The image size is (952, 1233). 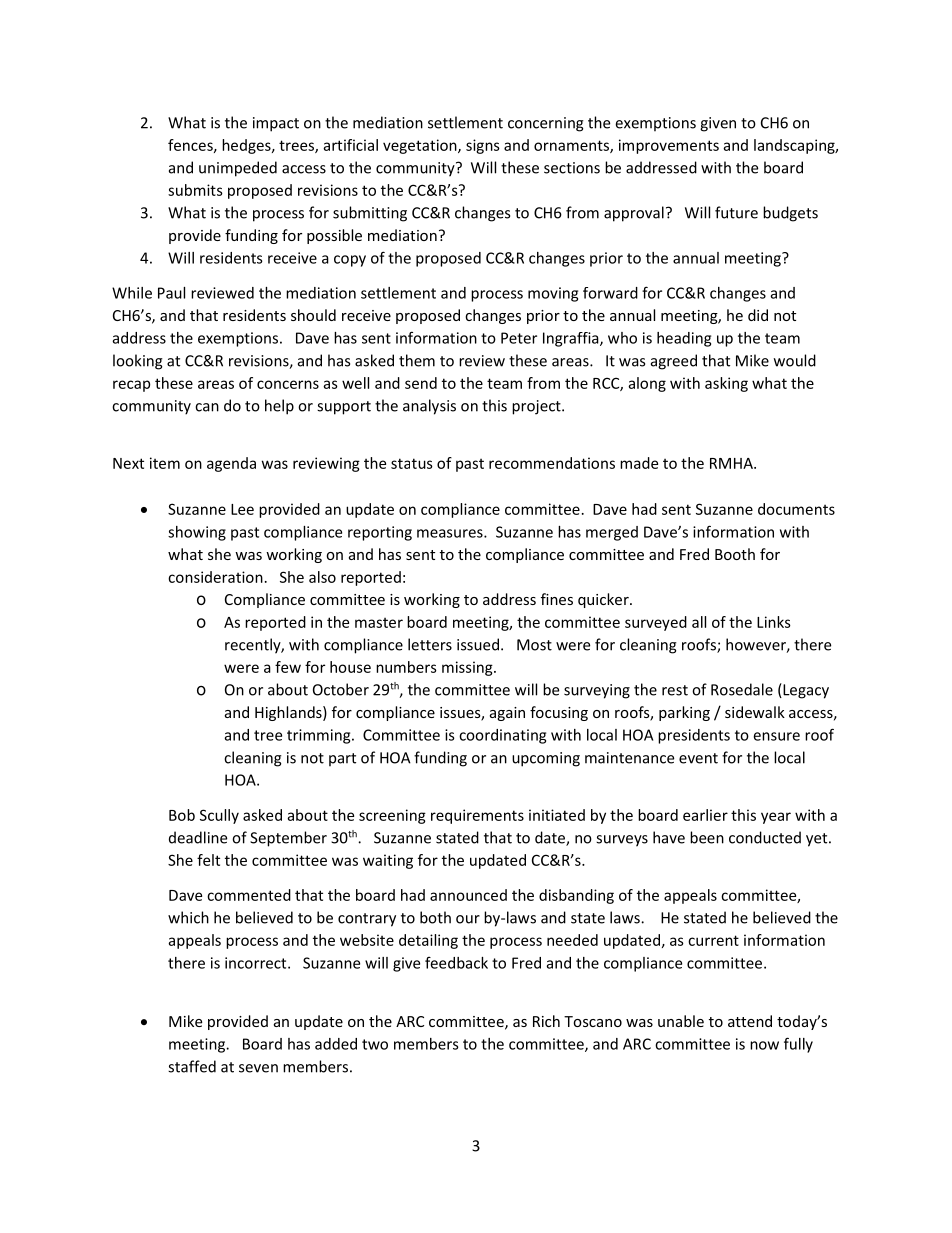 What do you see at coordinates (483, 146) in the screenshot?
I see `signs` at bounding box center [483, 146].
